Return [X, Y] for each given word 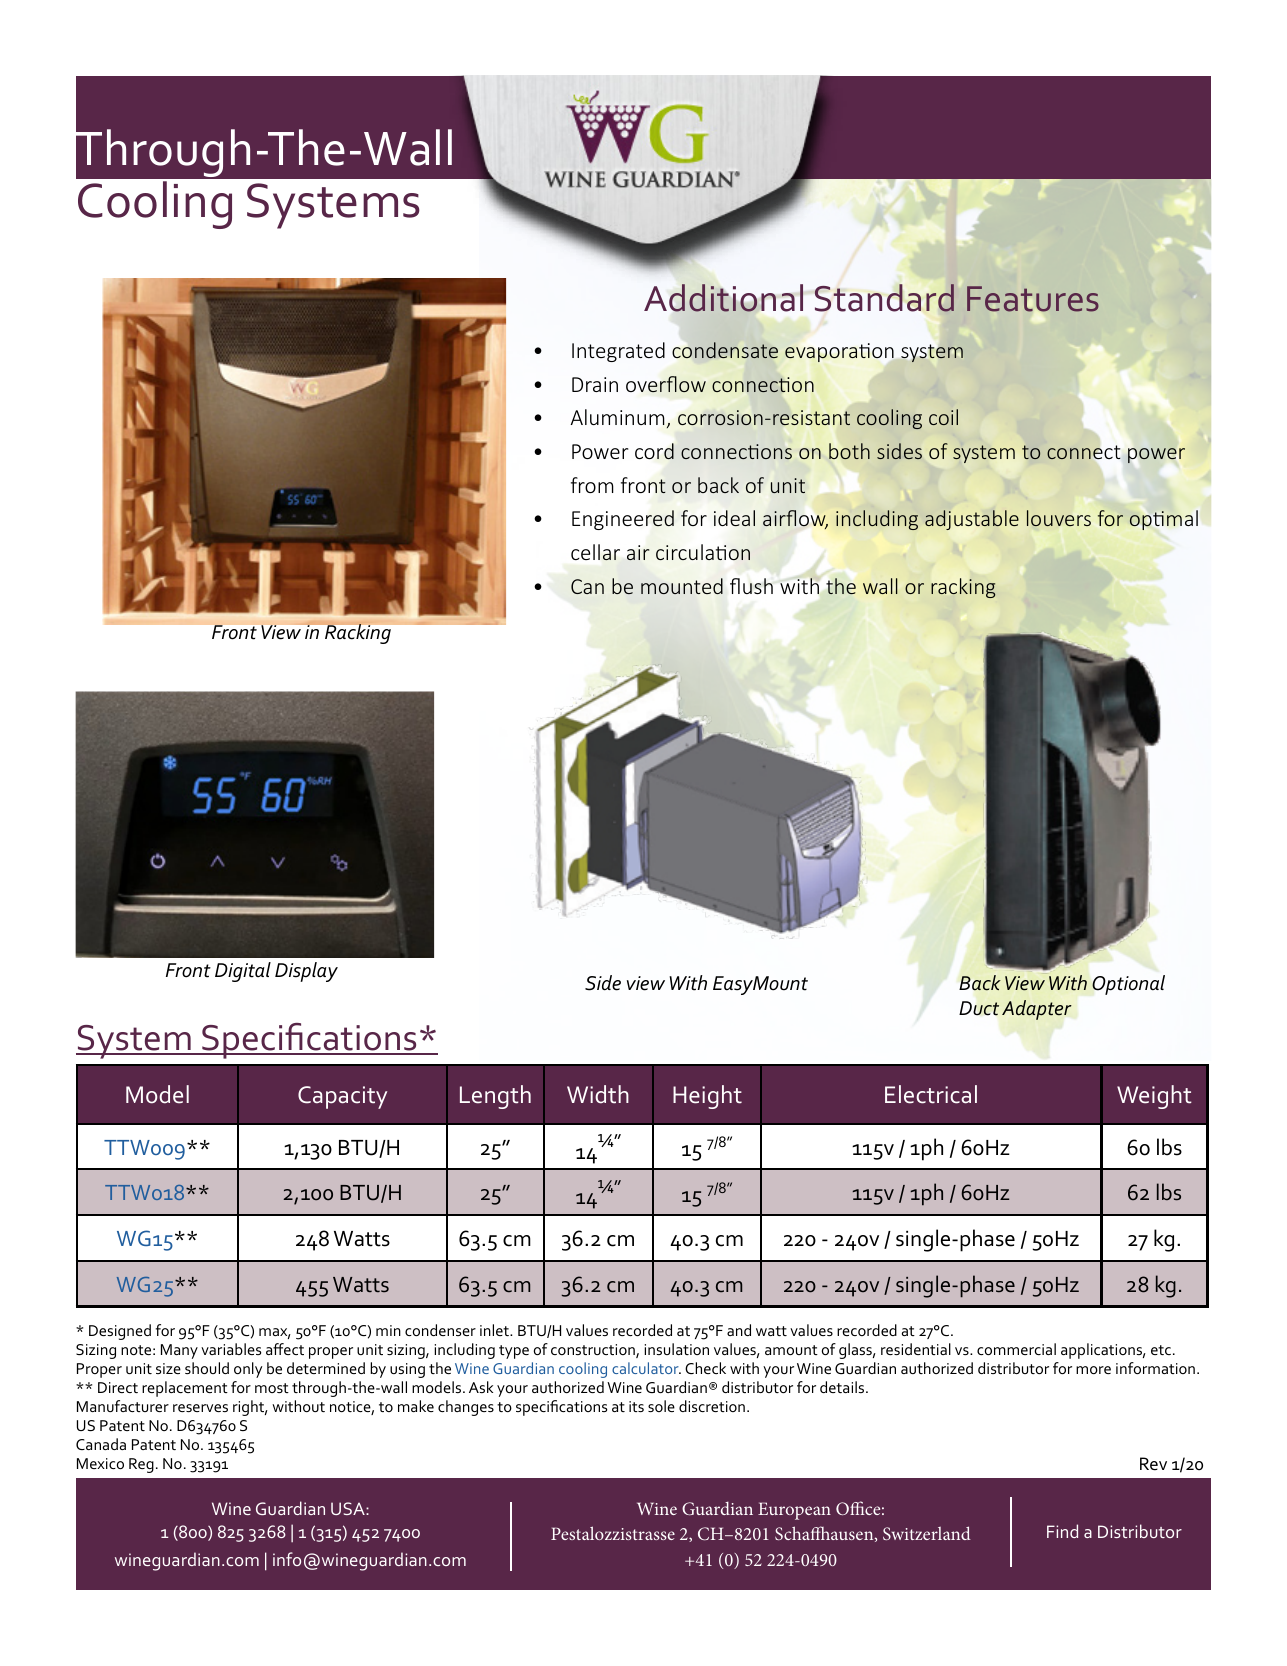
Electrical [931, 1094]
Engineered [623, 520]
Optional [1128, 985]
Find [1062, 1531]
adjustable [972, 520]
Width [598, 1094]
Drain [595, 384]
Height [707, 1097]
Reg [141, 1465]
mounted [682, 586]
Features [1033, 299]
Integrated [618, 352]
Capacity [342, 1097]
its [636, 1406]
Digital [243, 972]
